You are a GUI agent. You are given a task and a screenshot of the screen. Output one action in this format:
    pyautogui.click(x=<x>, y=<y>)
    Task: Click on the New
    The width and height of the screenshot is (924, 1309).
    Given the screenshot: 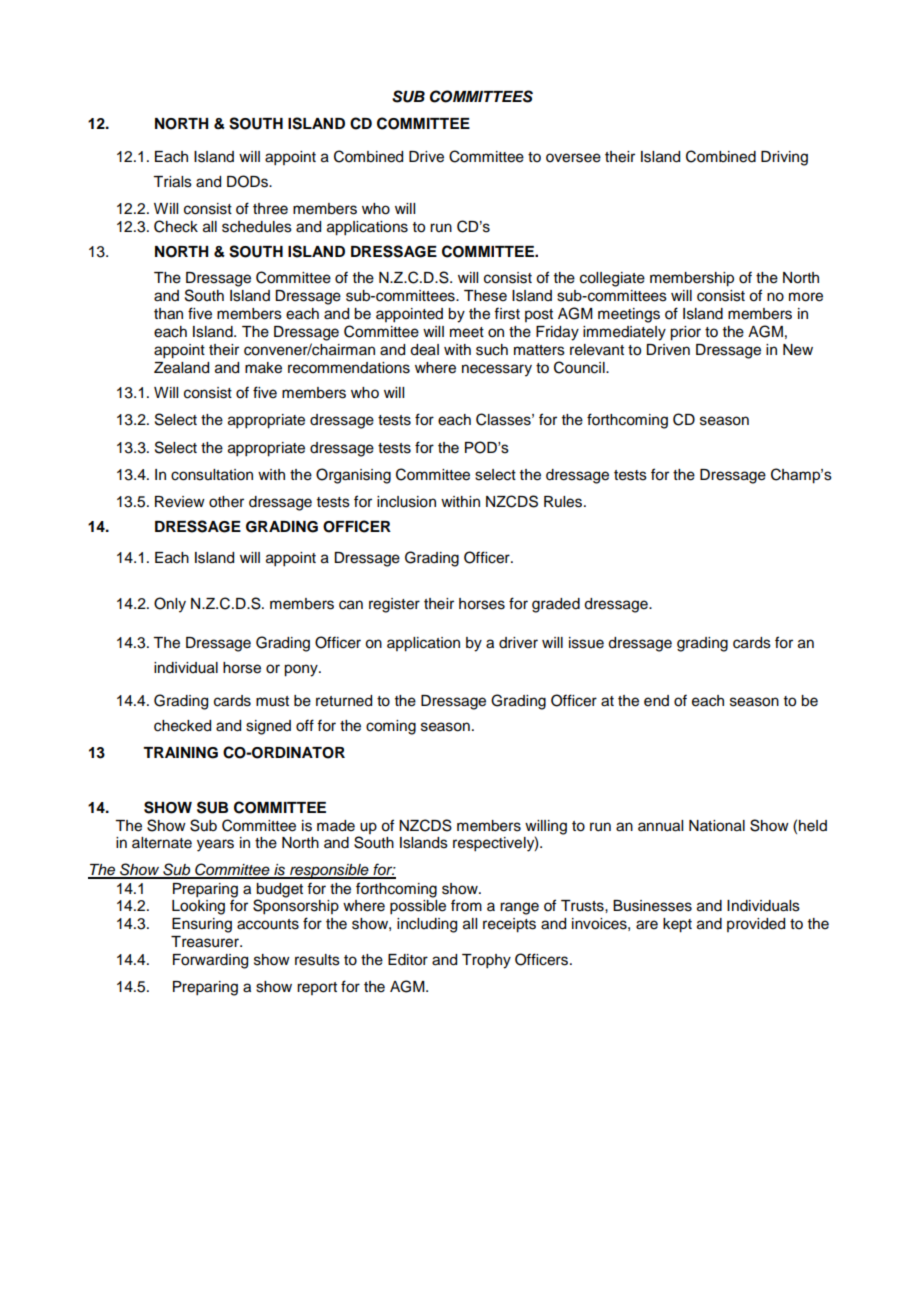 What is the action you would take?
    pyautogui.click(x=798, y=350)
